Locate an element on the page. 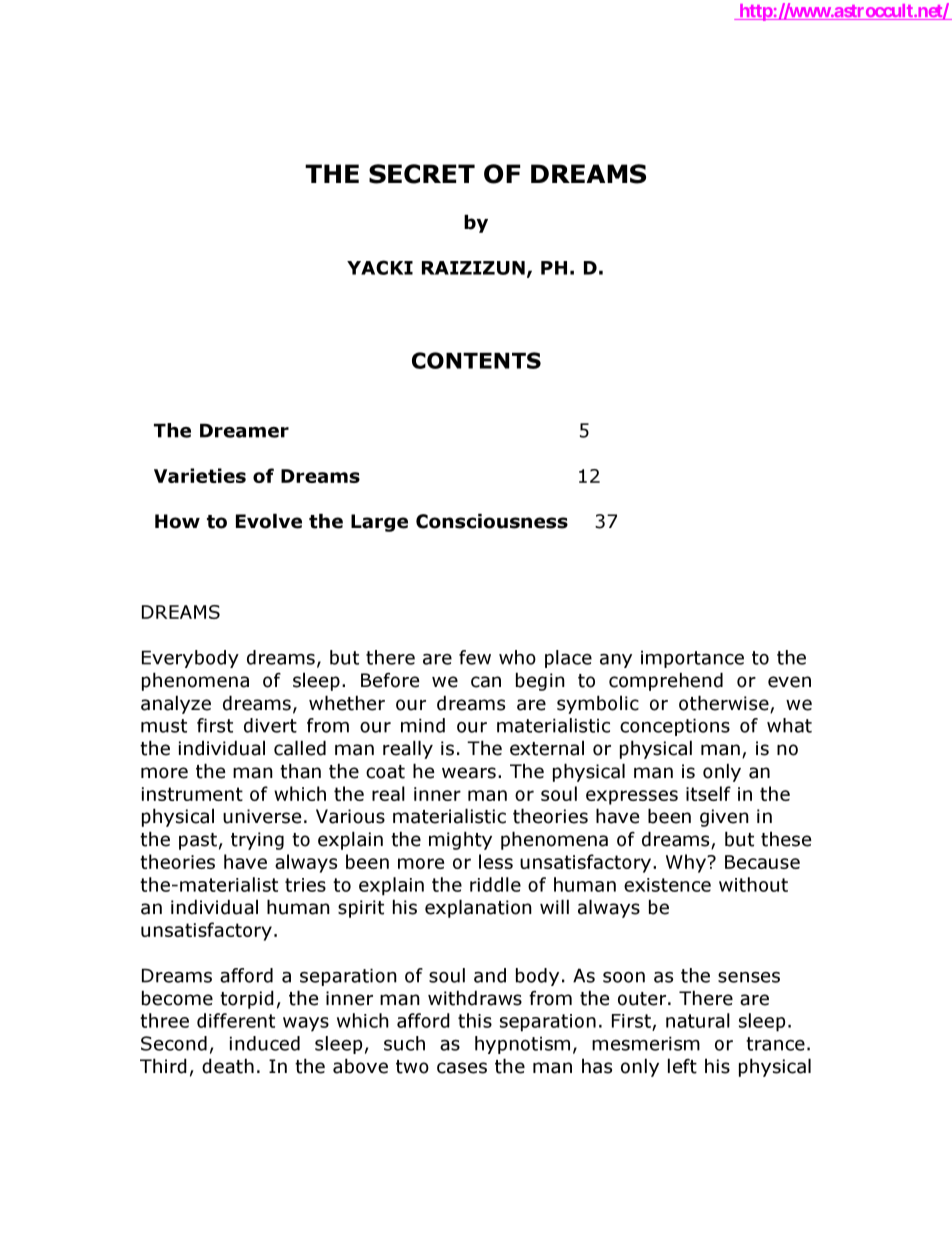 The image size is (952, 1233). explanation is located at coordinates (478, 908).
